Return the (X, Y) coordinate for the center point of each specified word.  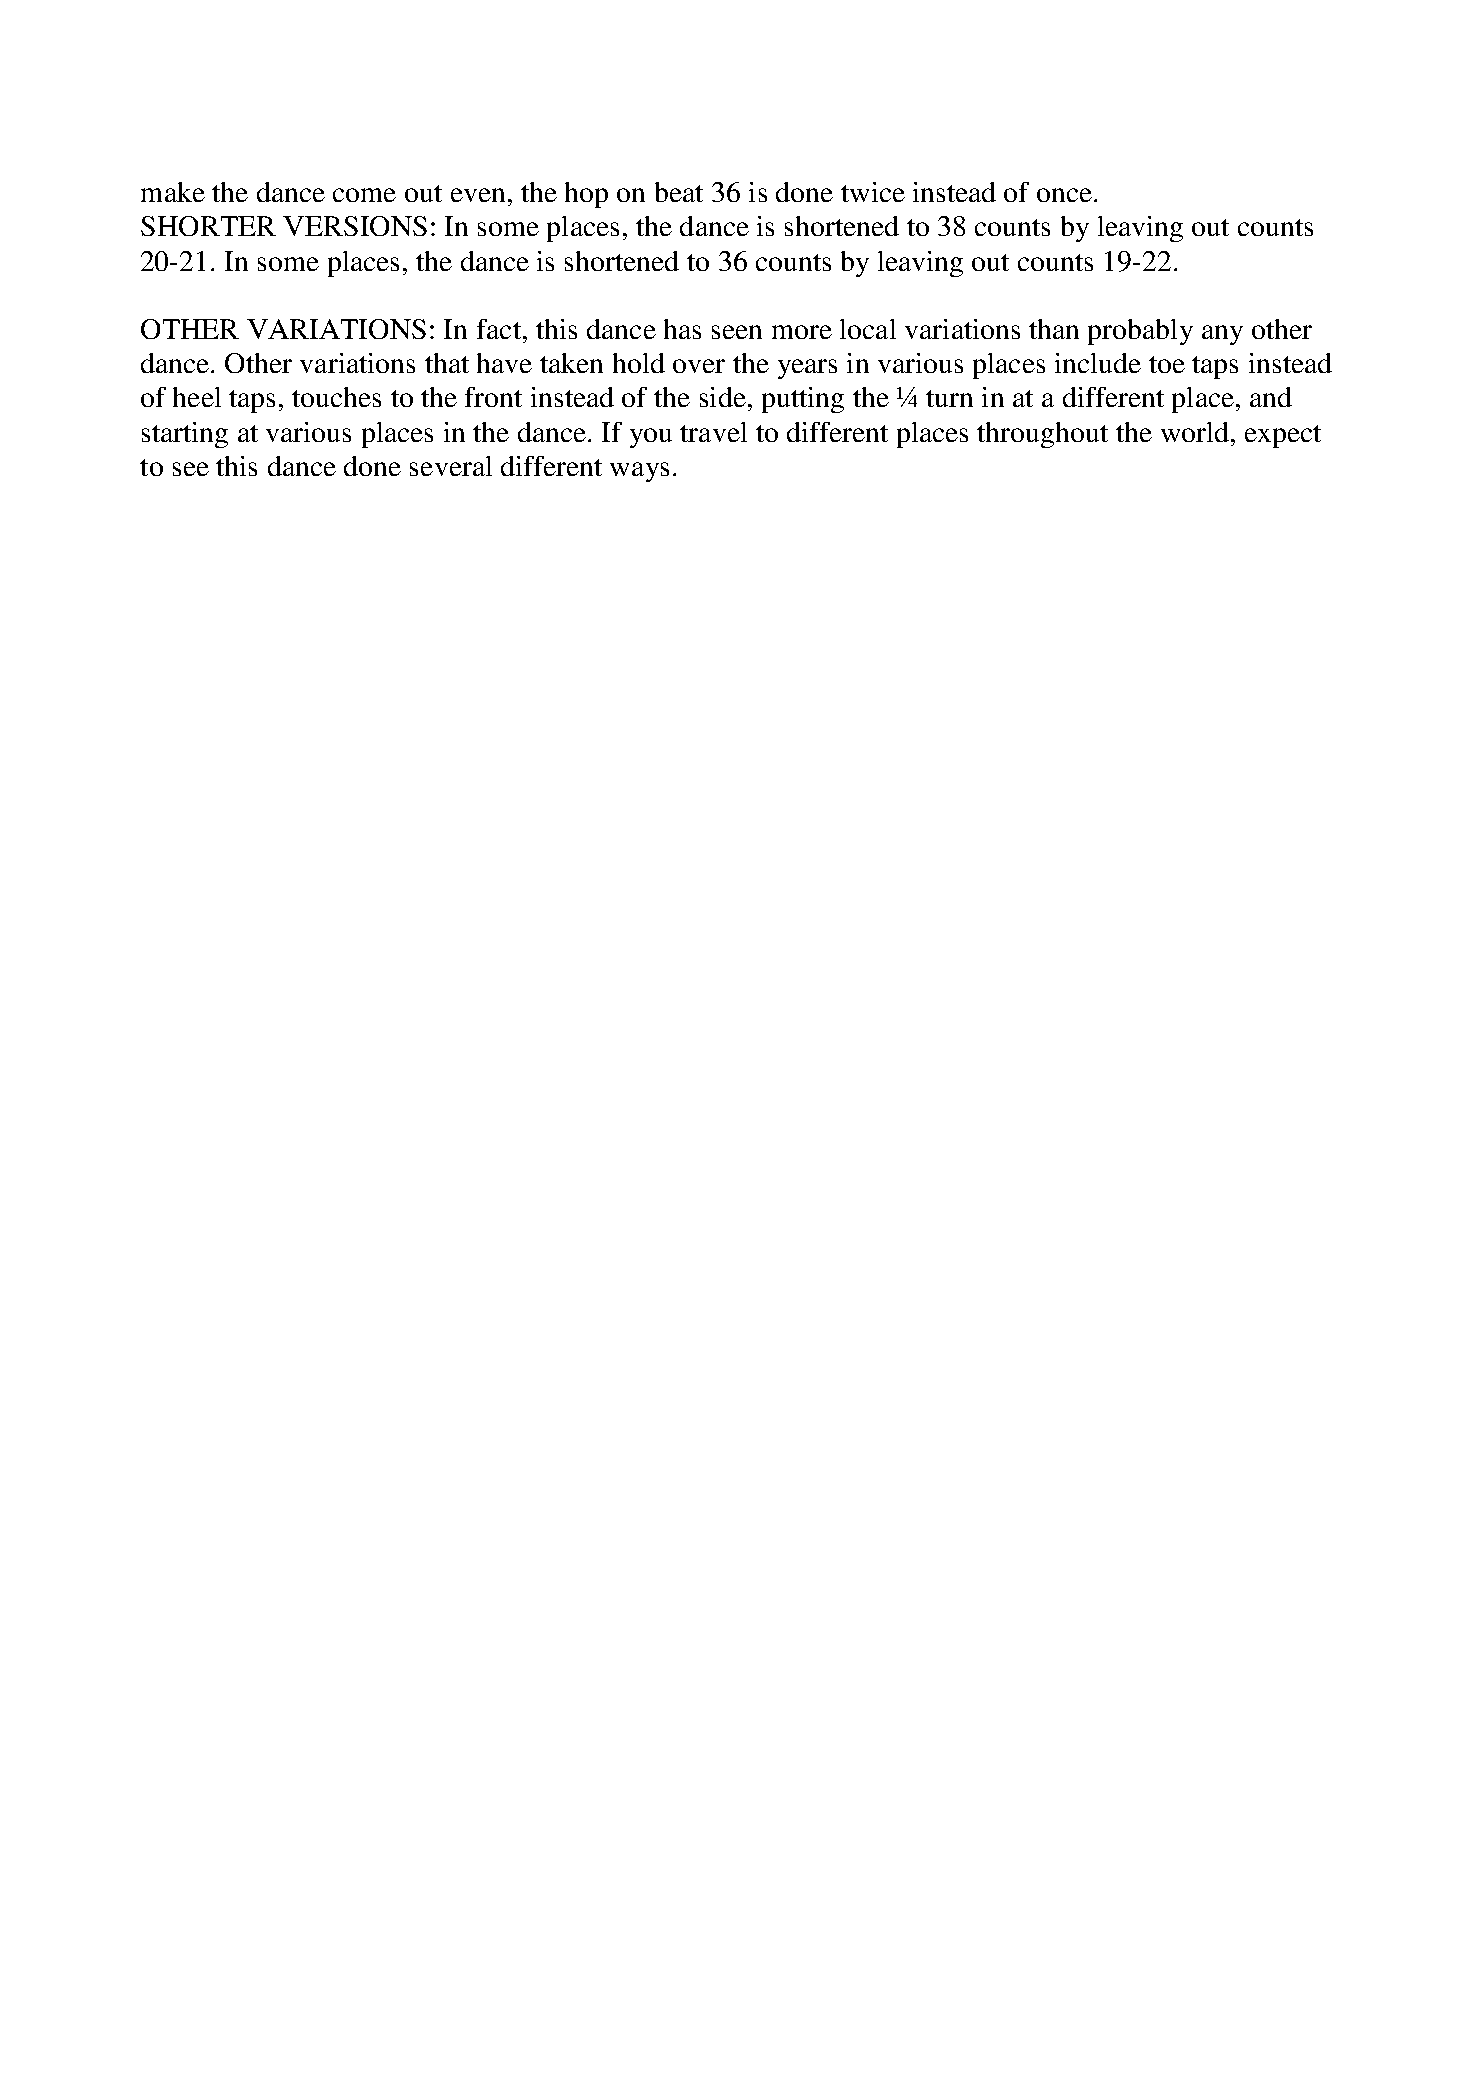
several (451, 466)
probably (1140, 332)
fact (499, 329)
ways (639, 472)
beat (679, 192)
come (364, 195)
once (1066, 195)
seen (737, 332)
